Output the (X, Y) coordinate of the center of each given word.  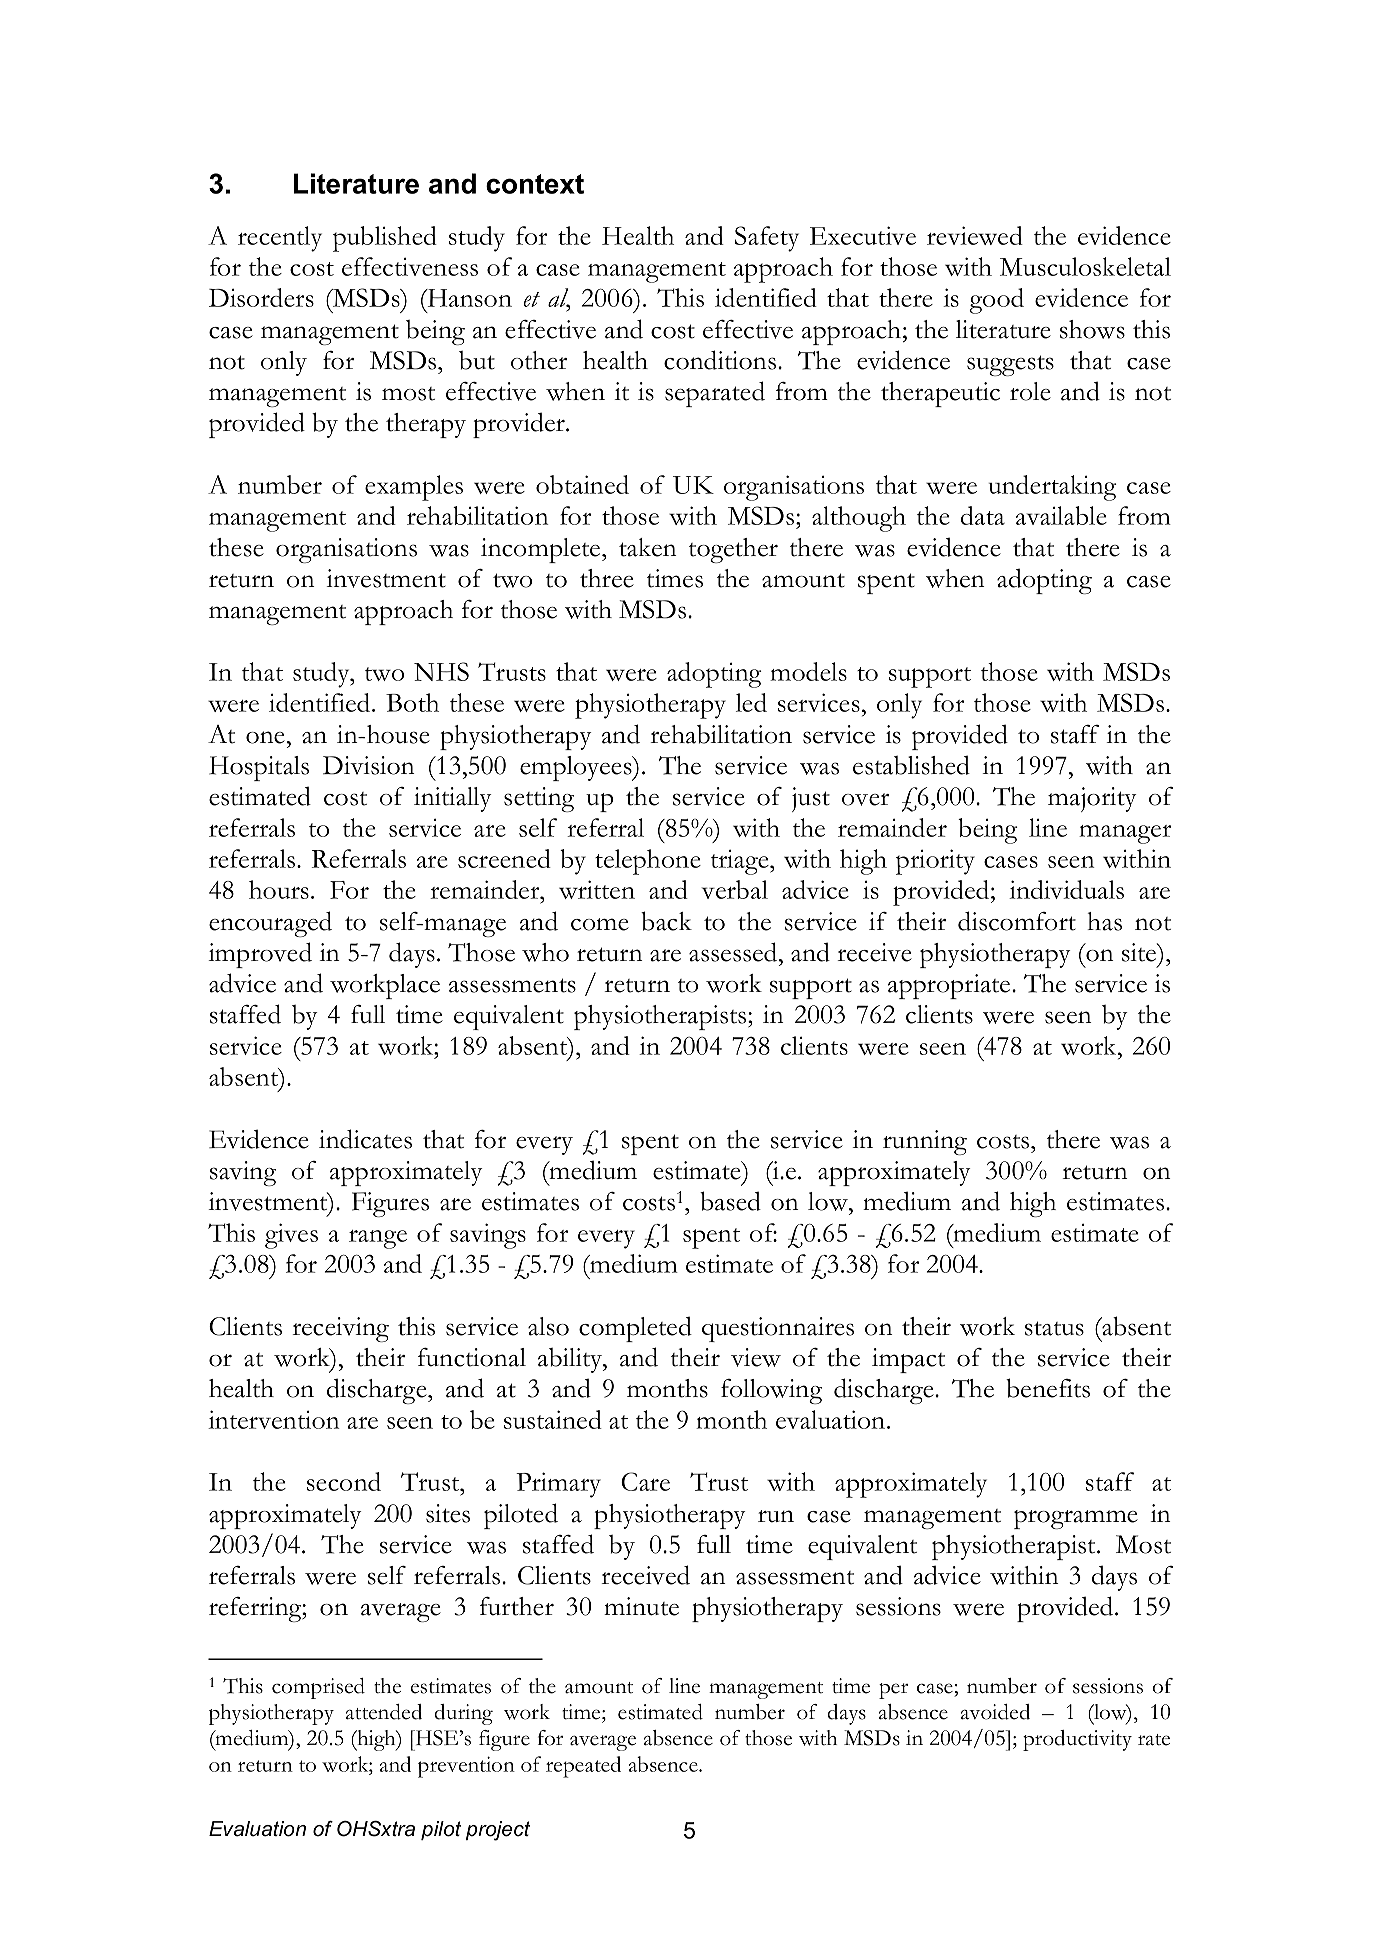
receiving (340, 1329)
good (996, 301)
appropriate (950, 986)
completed (635, 1329)
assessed (734, 952)
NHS (441, 671)
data (983, 515)
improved (260, 955)
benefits (1048, 1388)
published (385, 239)
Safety (767, 239)
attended (384, 1712)
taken (648, 547)
